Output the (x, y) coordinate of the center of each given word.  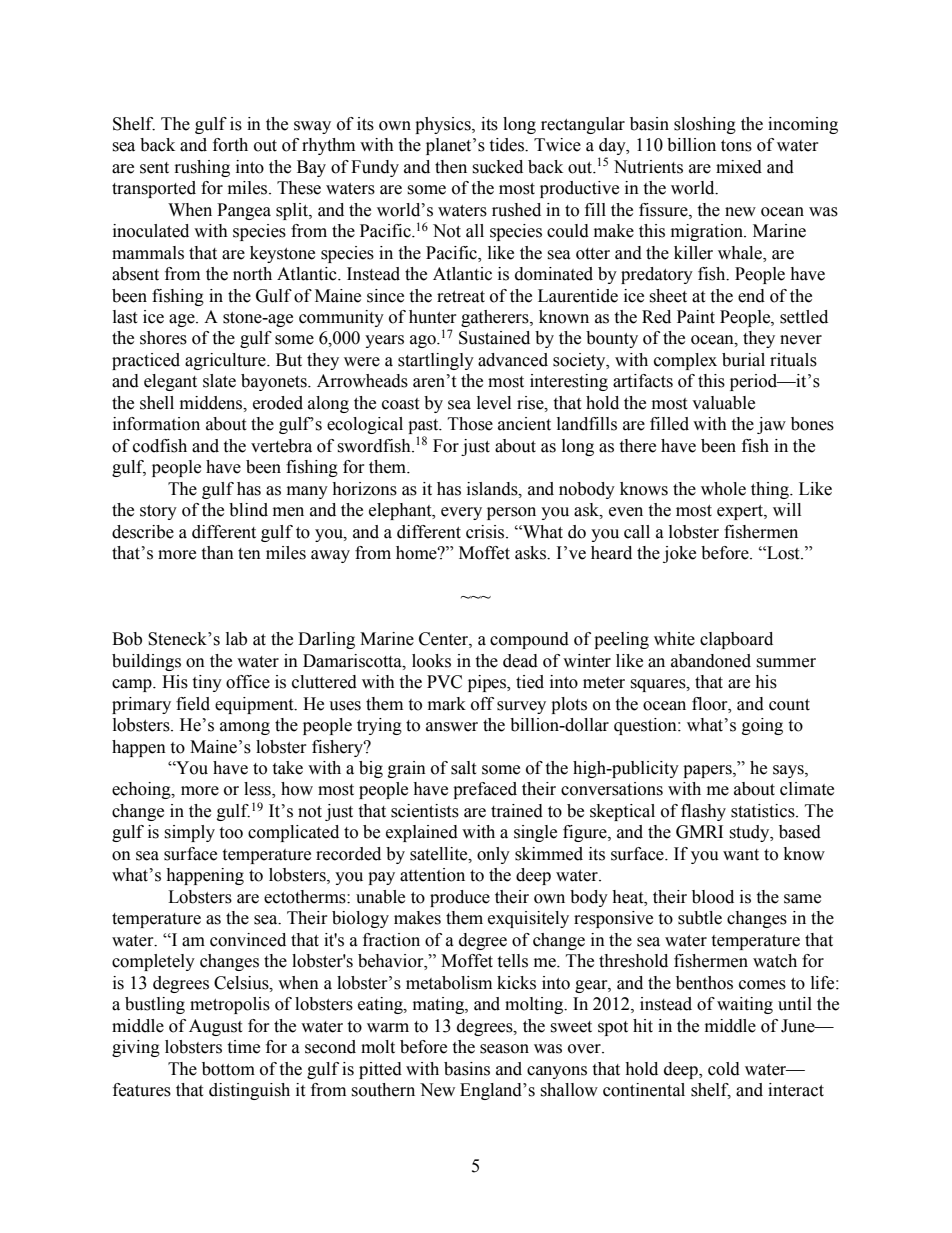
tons (736, 146)
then (451, 167)
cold (724, 1069)
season (504, 1049)
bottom (228, 1069)
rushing (202, 168)
